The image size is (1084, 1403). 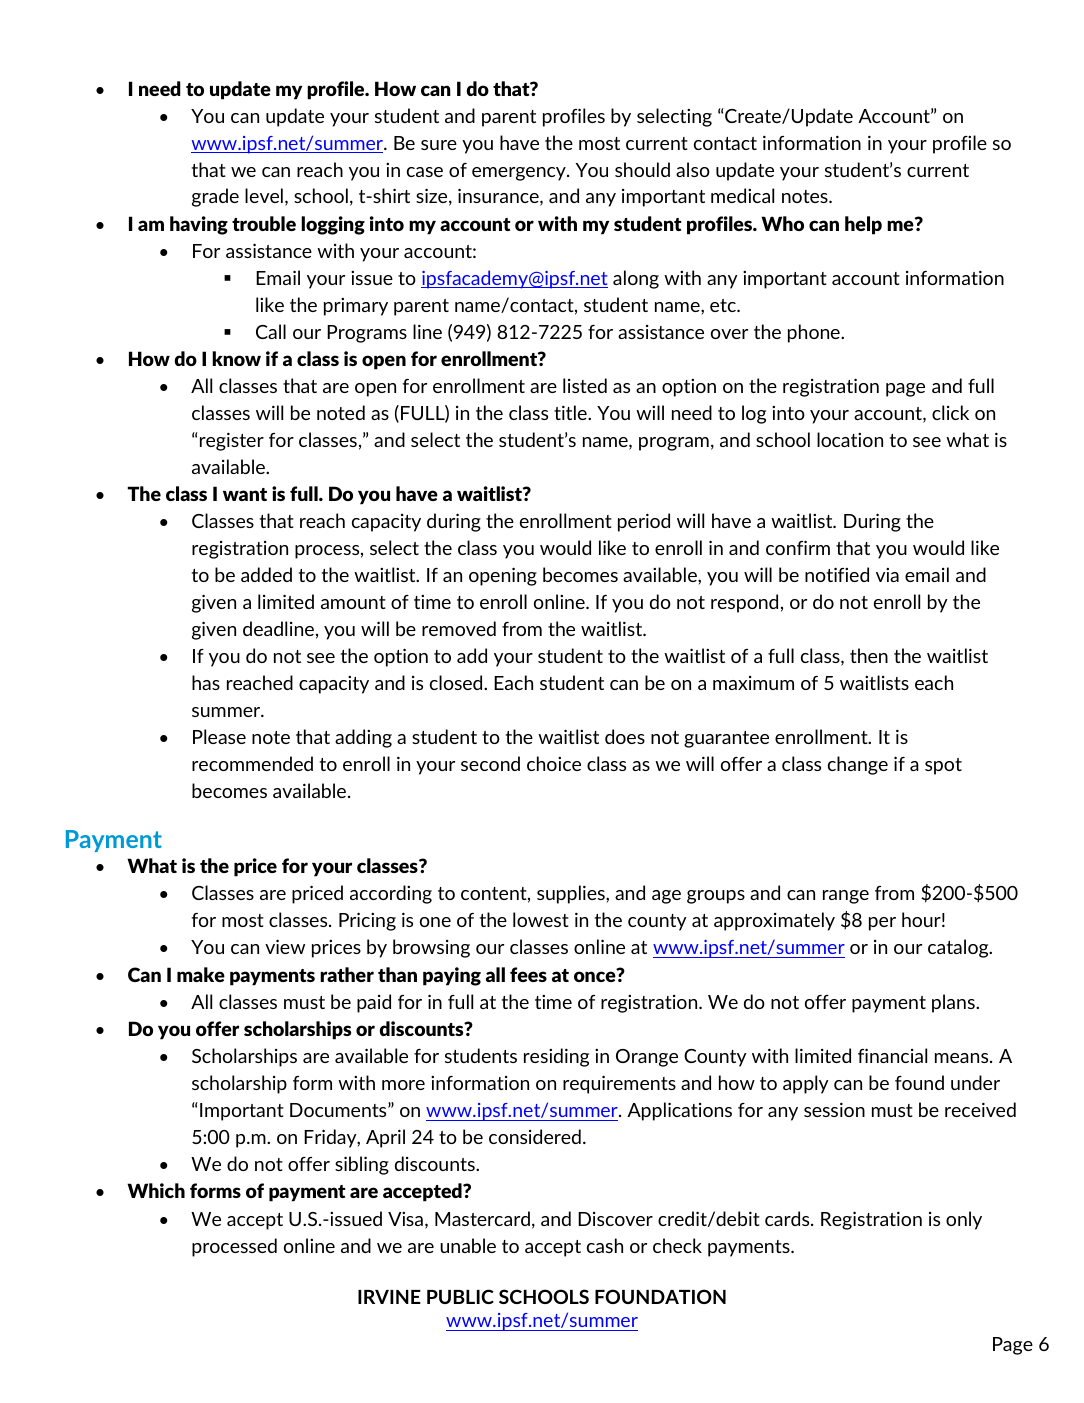 What do you see at coordinates (858, 765) in the page?
I see `change` at bounding box center [858, 765].
